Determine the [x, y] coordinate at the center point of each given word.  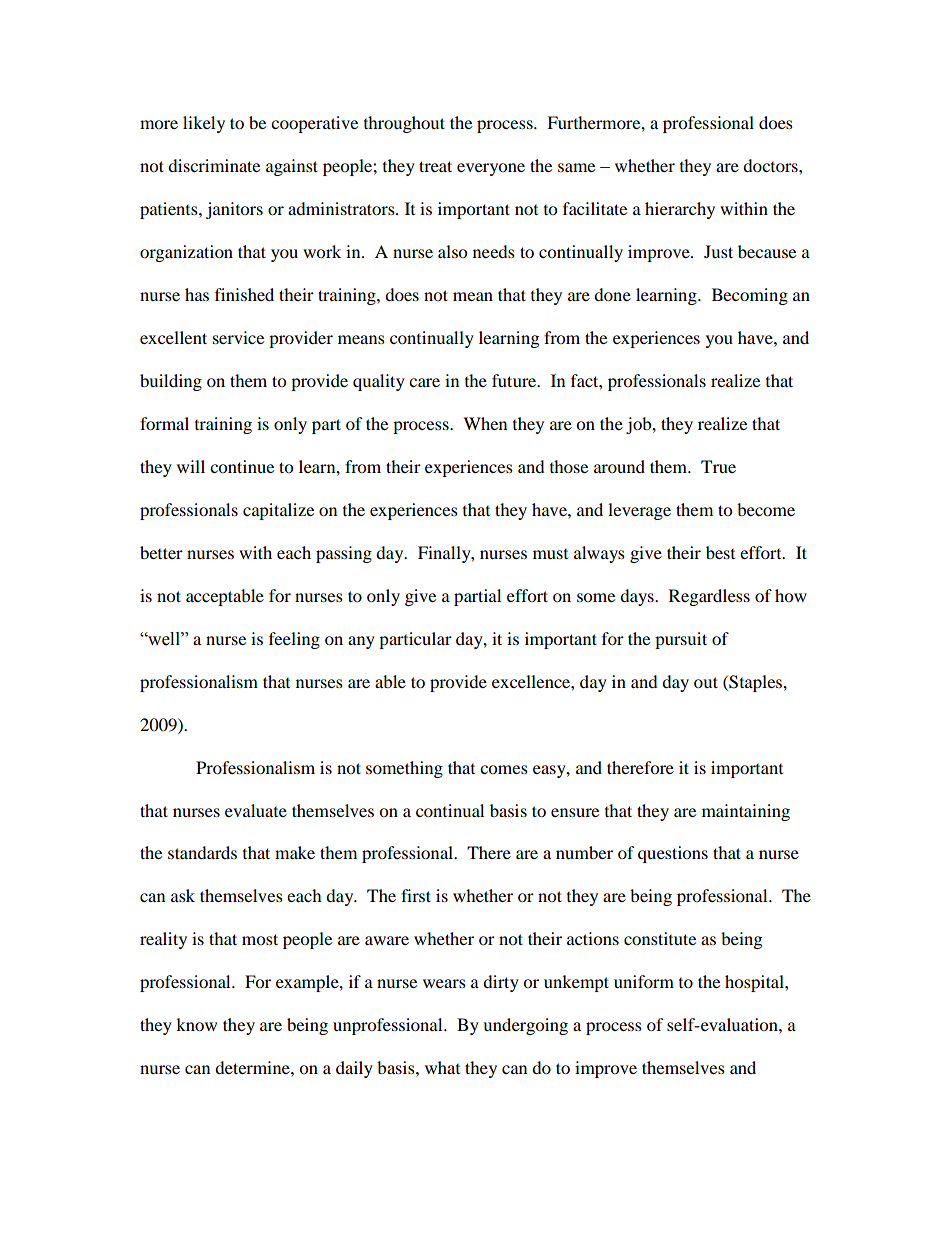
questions [673, 854]
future [515, 380]
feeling [294, 640]
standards [202, 852]
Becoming [750, 296]
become [766, 509]
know [196, 1024]
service [238, 337]
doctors [771, 165]
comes [504, 769]
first [416, 895]
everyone [491, 169]
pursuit [681, 640]
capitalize [278, 511]
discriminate [214, 165]
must [550, 554]
